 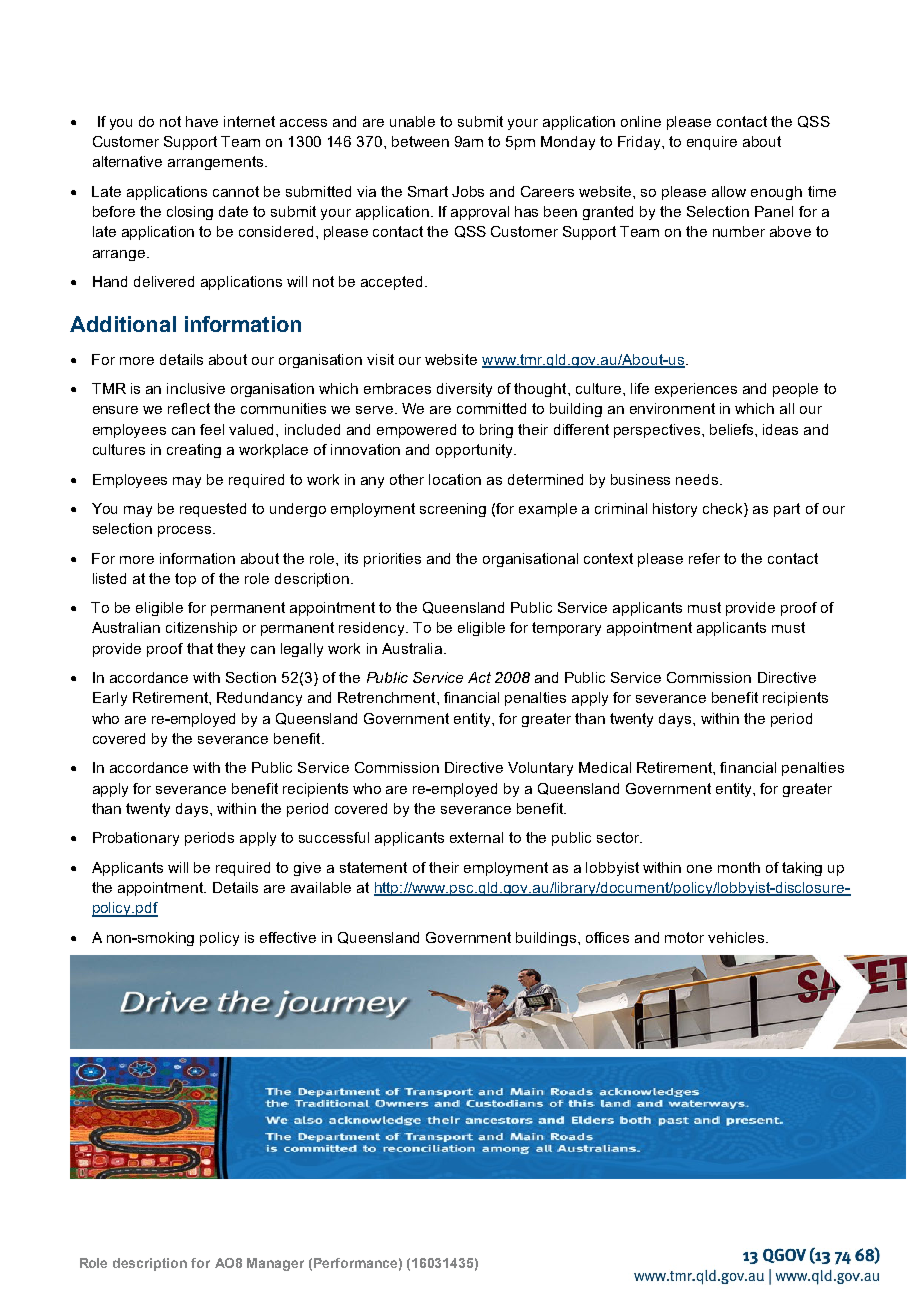 What do you see at coordinates (733, 429) in the screenshot?
I see `beliefs` at bounding box center [733, 429].
